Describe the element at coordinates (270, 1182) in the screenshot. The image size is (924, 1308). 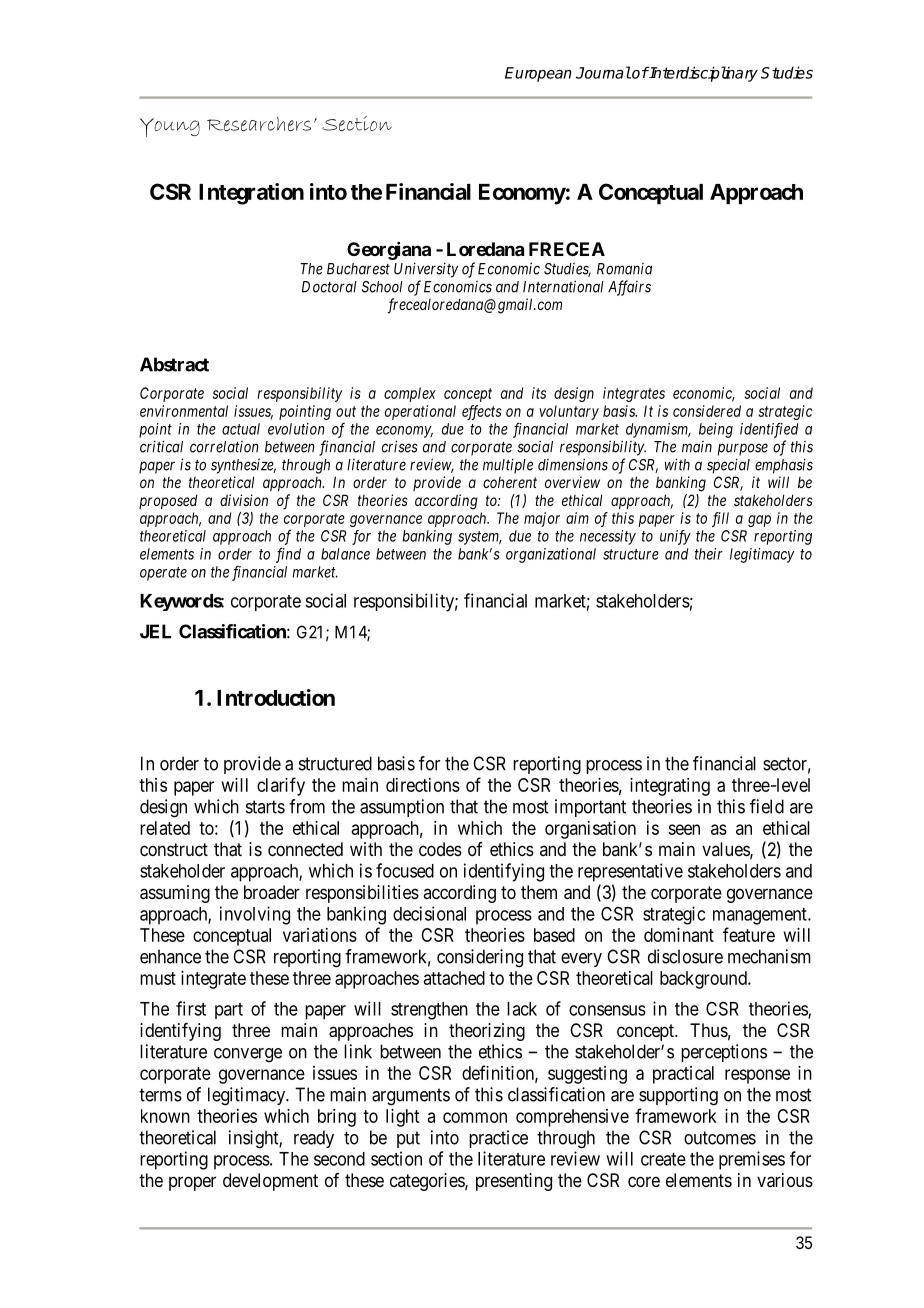
I see `development` at that location.
